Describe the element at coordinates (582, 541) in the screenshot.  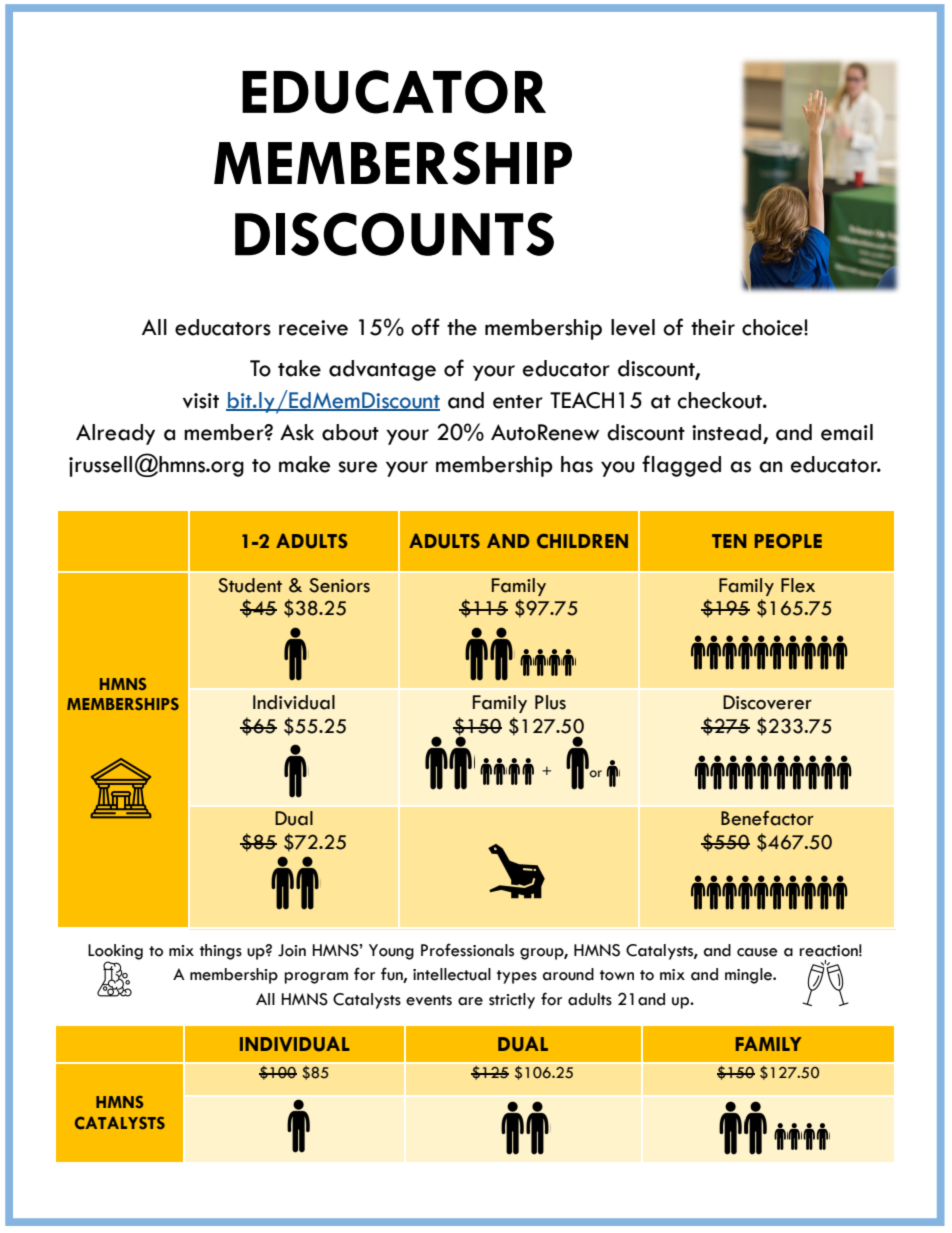
I see `CHILDREN` at that location.
